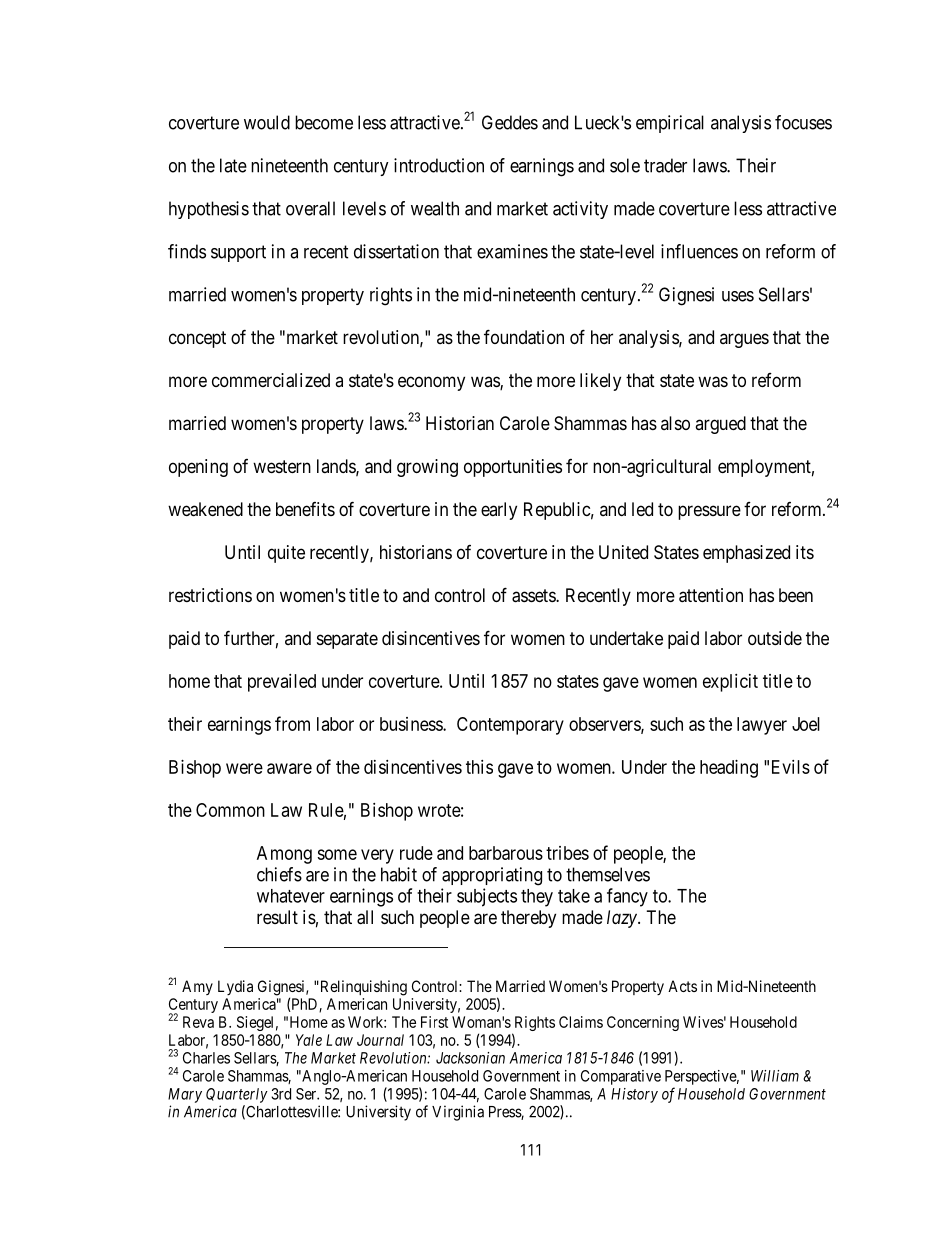  I want to click on argued, so click(720, 425).
